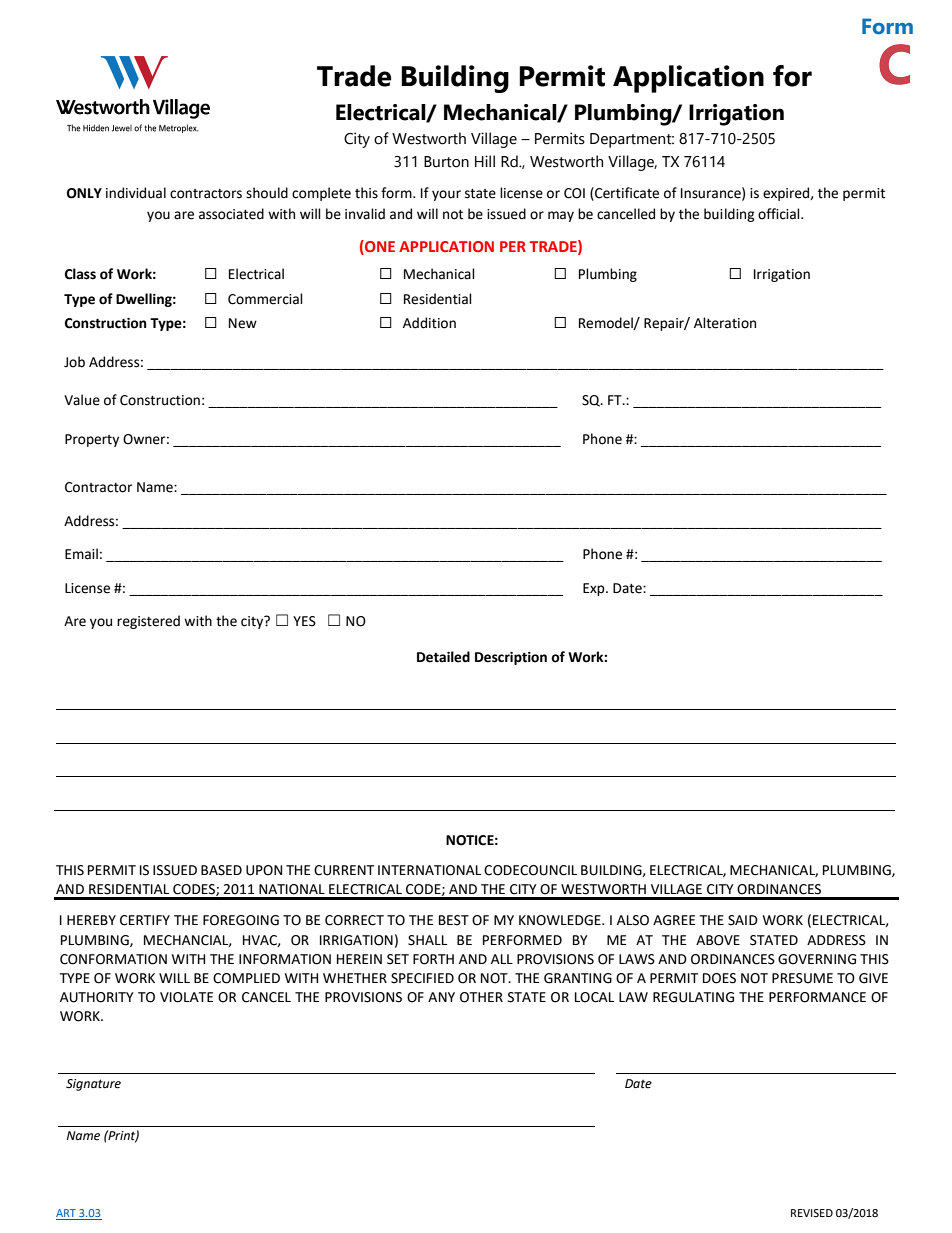  Describe the element at coordinates (511, 658) in the screenshot. I see `Description` at that location.
